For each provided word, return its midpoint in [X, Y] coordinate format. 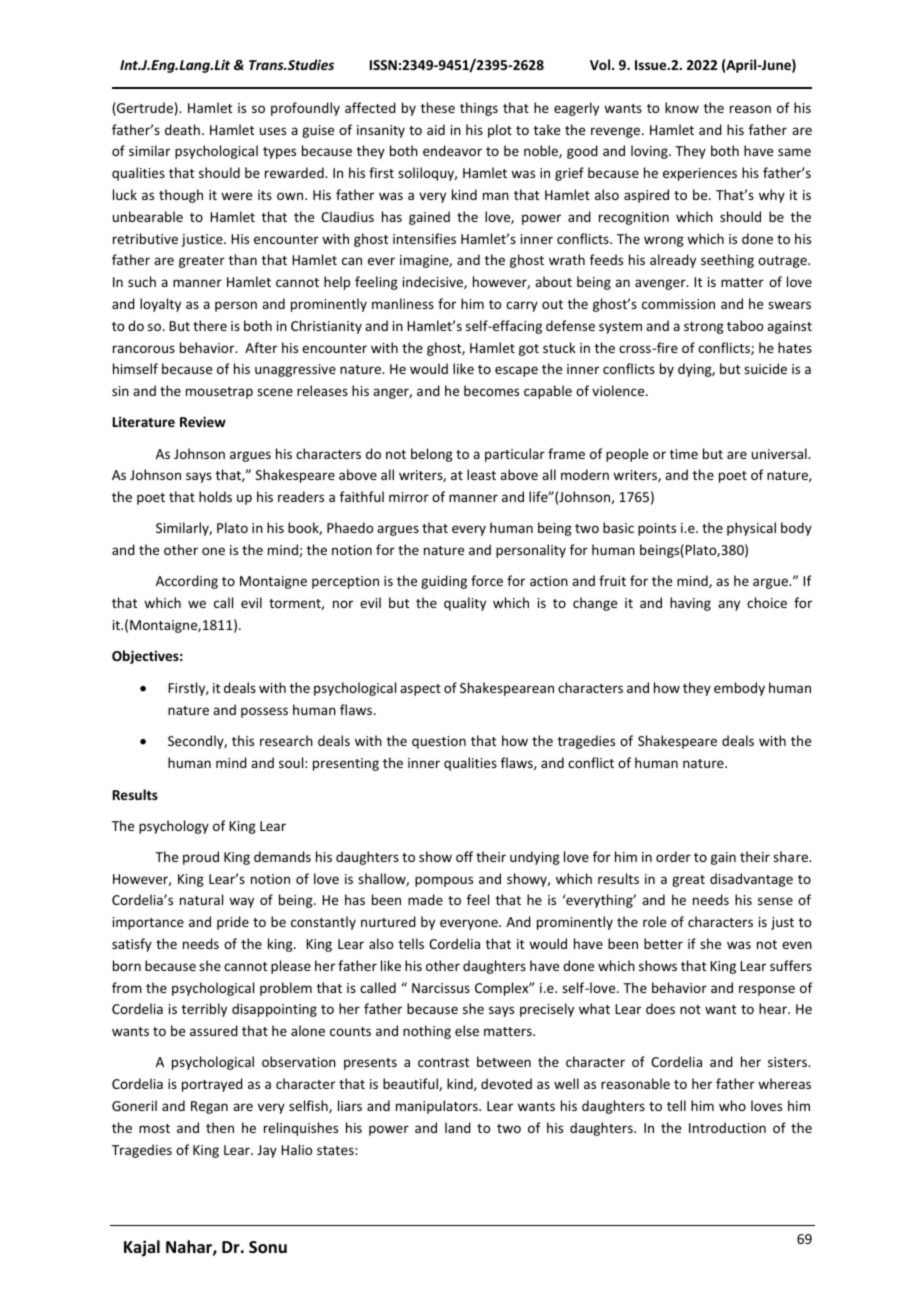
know [682, 107]
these [438, 107]
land [458, 1127]
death [182, 129]
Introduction [727, 1127]
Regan [209, 1107]
